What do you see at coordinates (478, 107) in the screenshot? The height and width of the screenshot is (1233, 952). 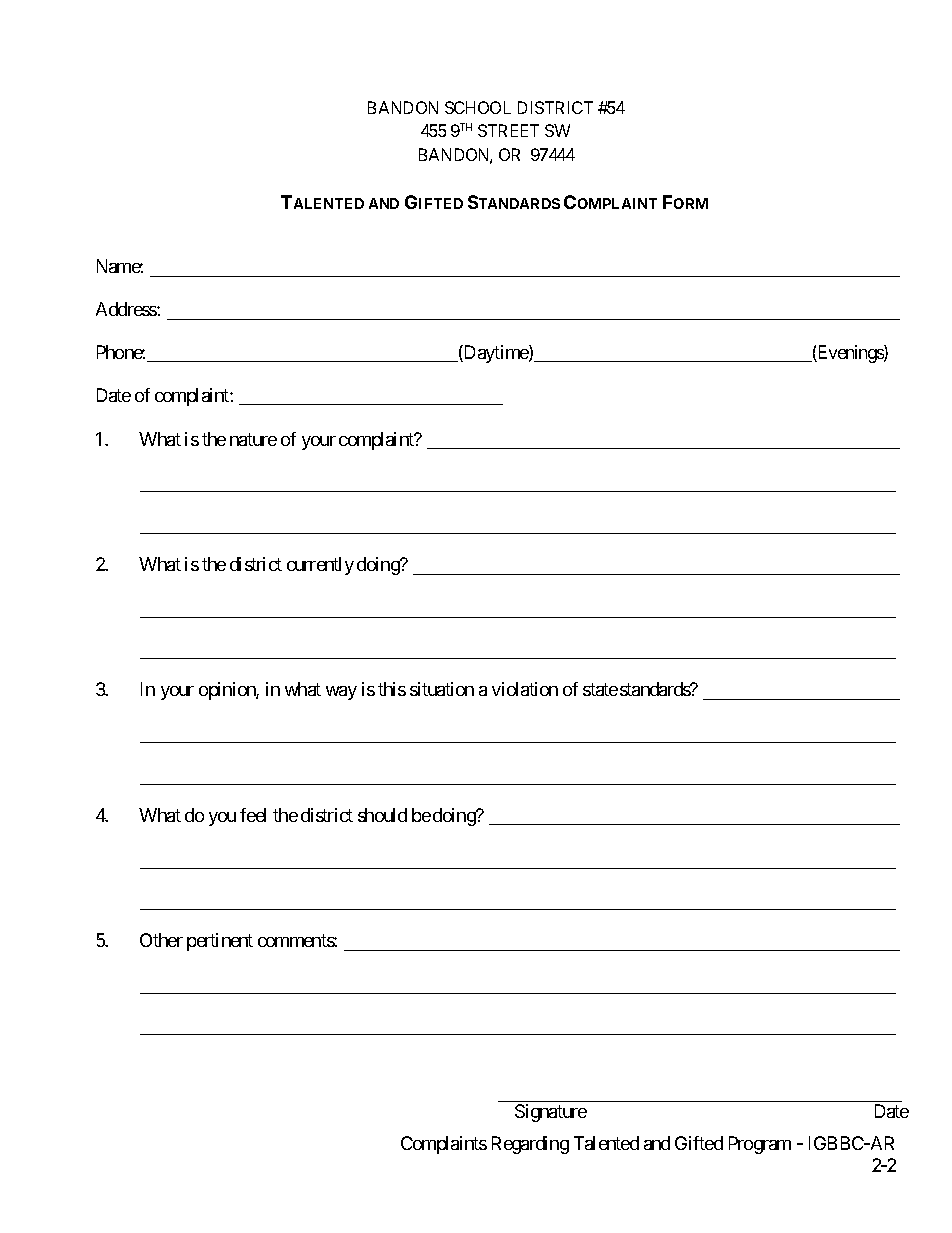 I see `SCHOOL` at bounding box center [478, 107].
